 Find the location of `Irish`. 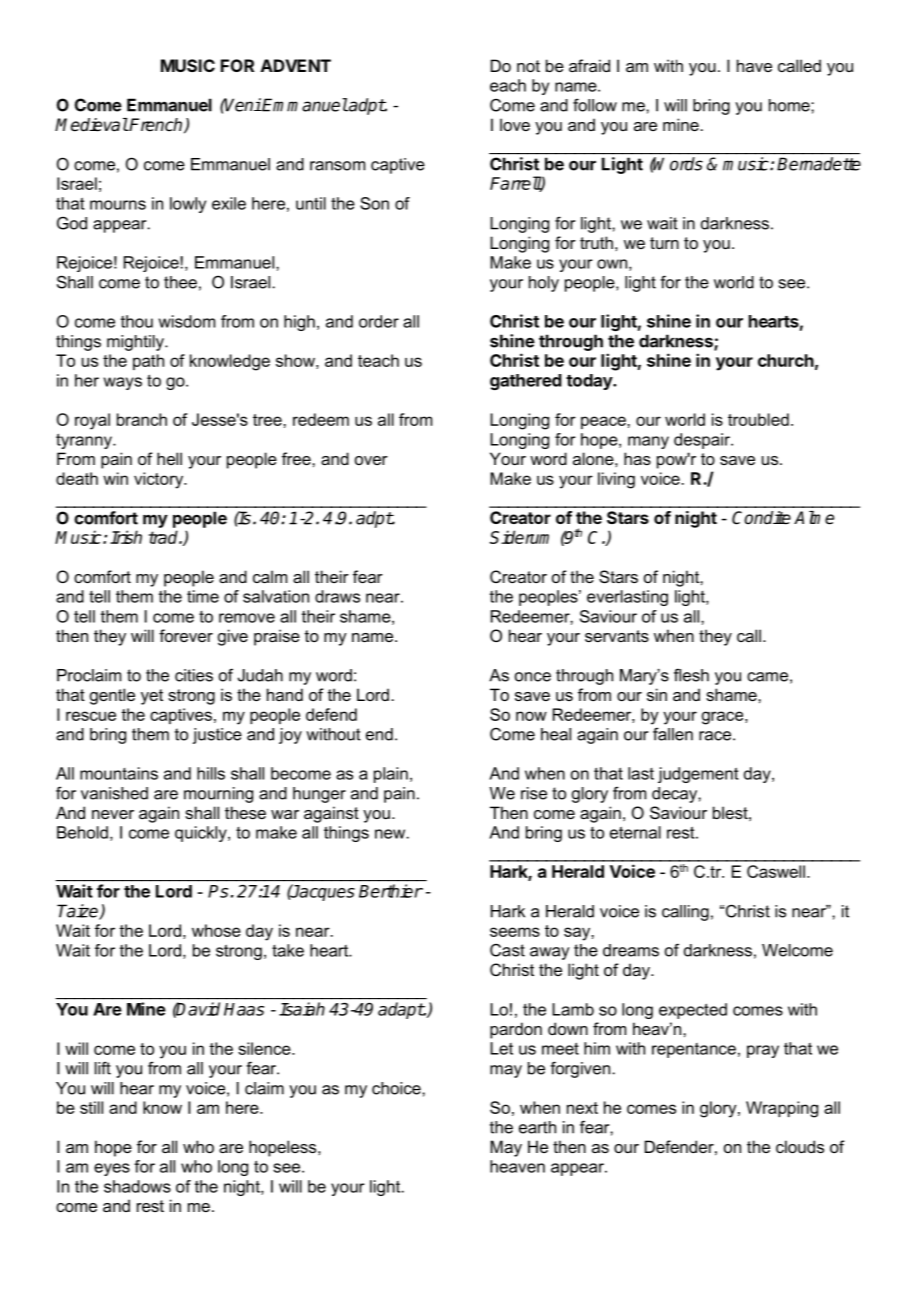

Irish is located at coordinates (126, 537).
